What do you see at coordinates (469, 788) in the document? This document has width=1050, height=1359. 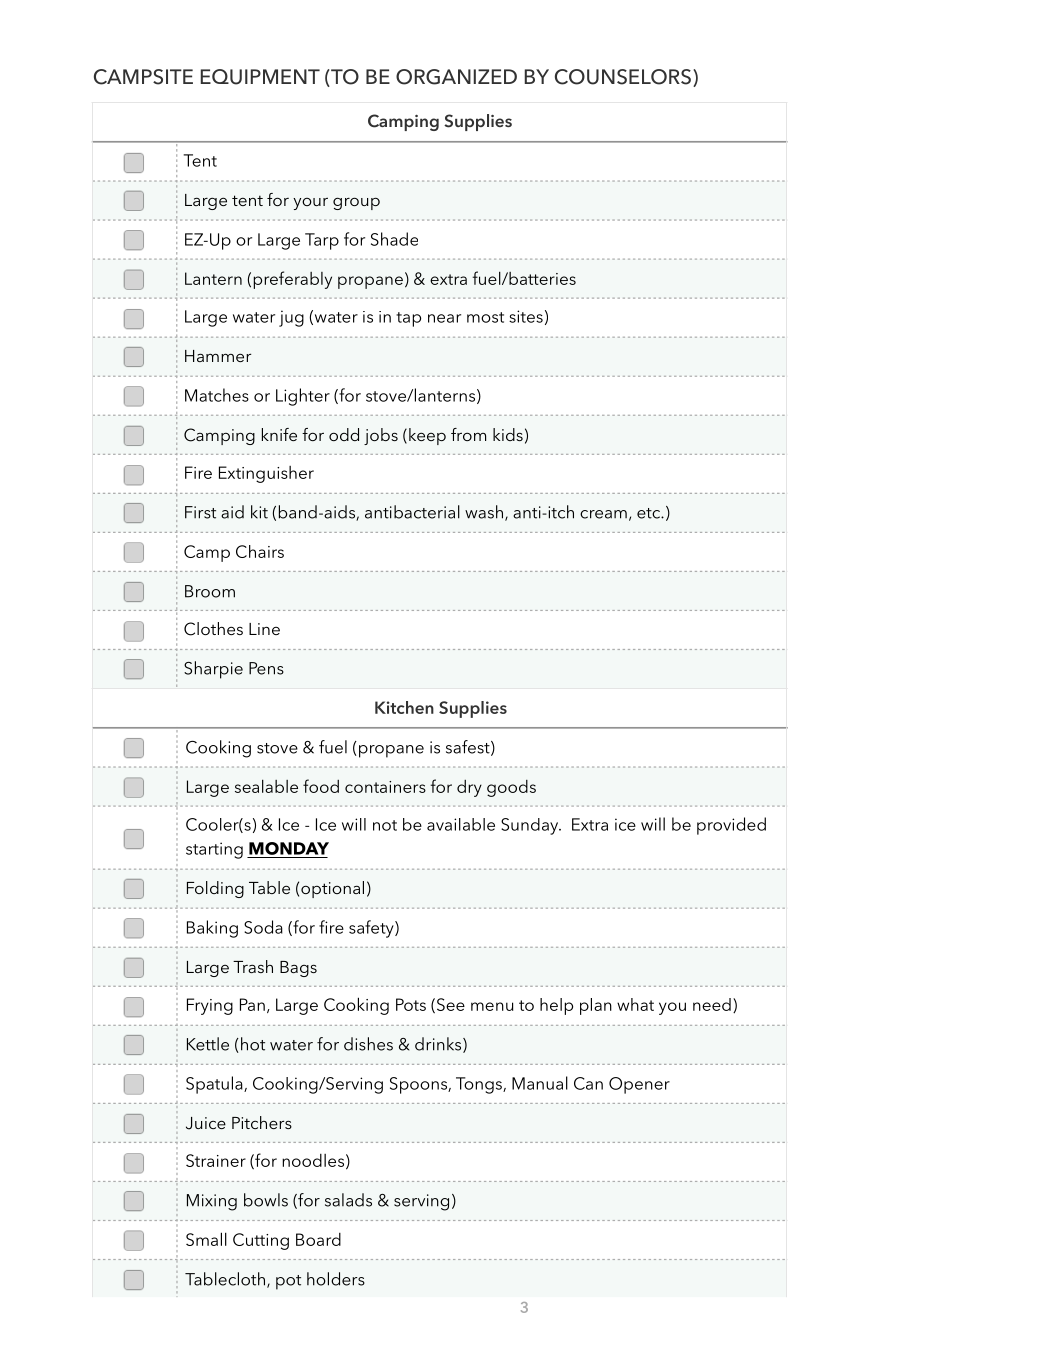 I see `dry` at bounding box center [469, 788].
